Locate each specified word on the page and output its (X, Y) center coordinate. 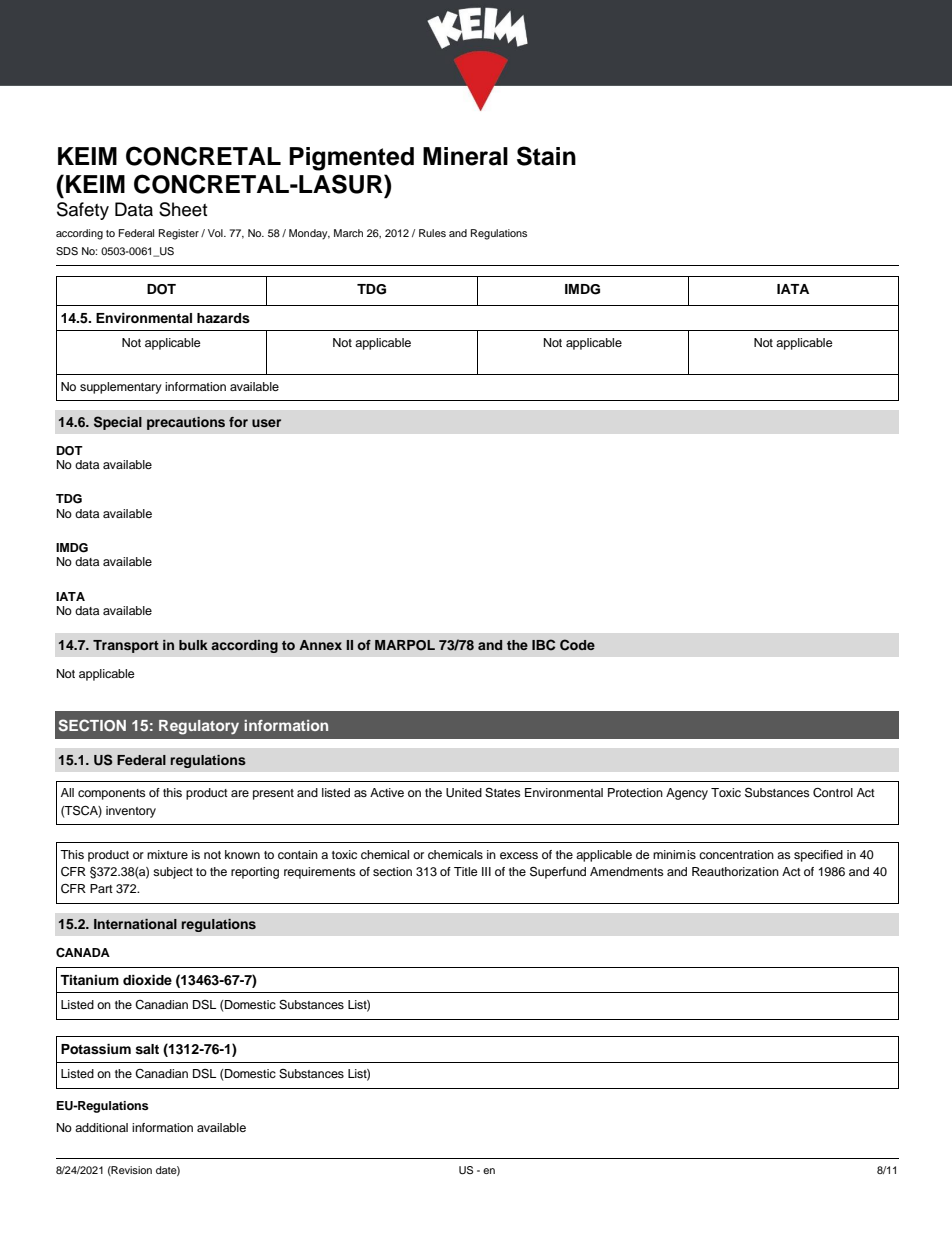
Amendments (627, 871)
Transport (126, 646)
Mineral (465, 156)
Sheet (183, 209)
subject (173, 873)
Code (577, 645)
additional (101, 1127)
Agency (687, 794)
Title (466, 871)
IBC (543, 645)
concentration (736, 854)
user (266, 423)
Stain (546, 156)
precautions (186, 423)
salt (147, 1049)
